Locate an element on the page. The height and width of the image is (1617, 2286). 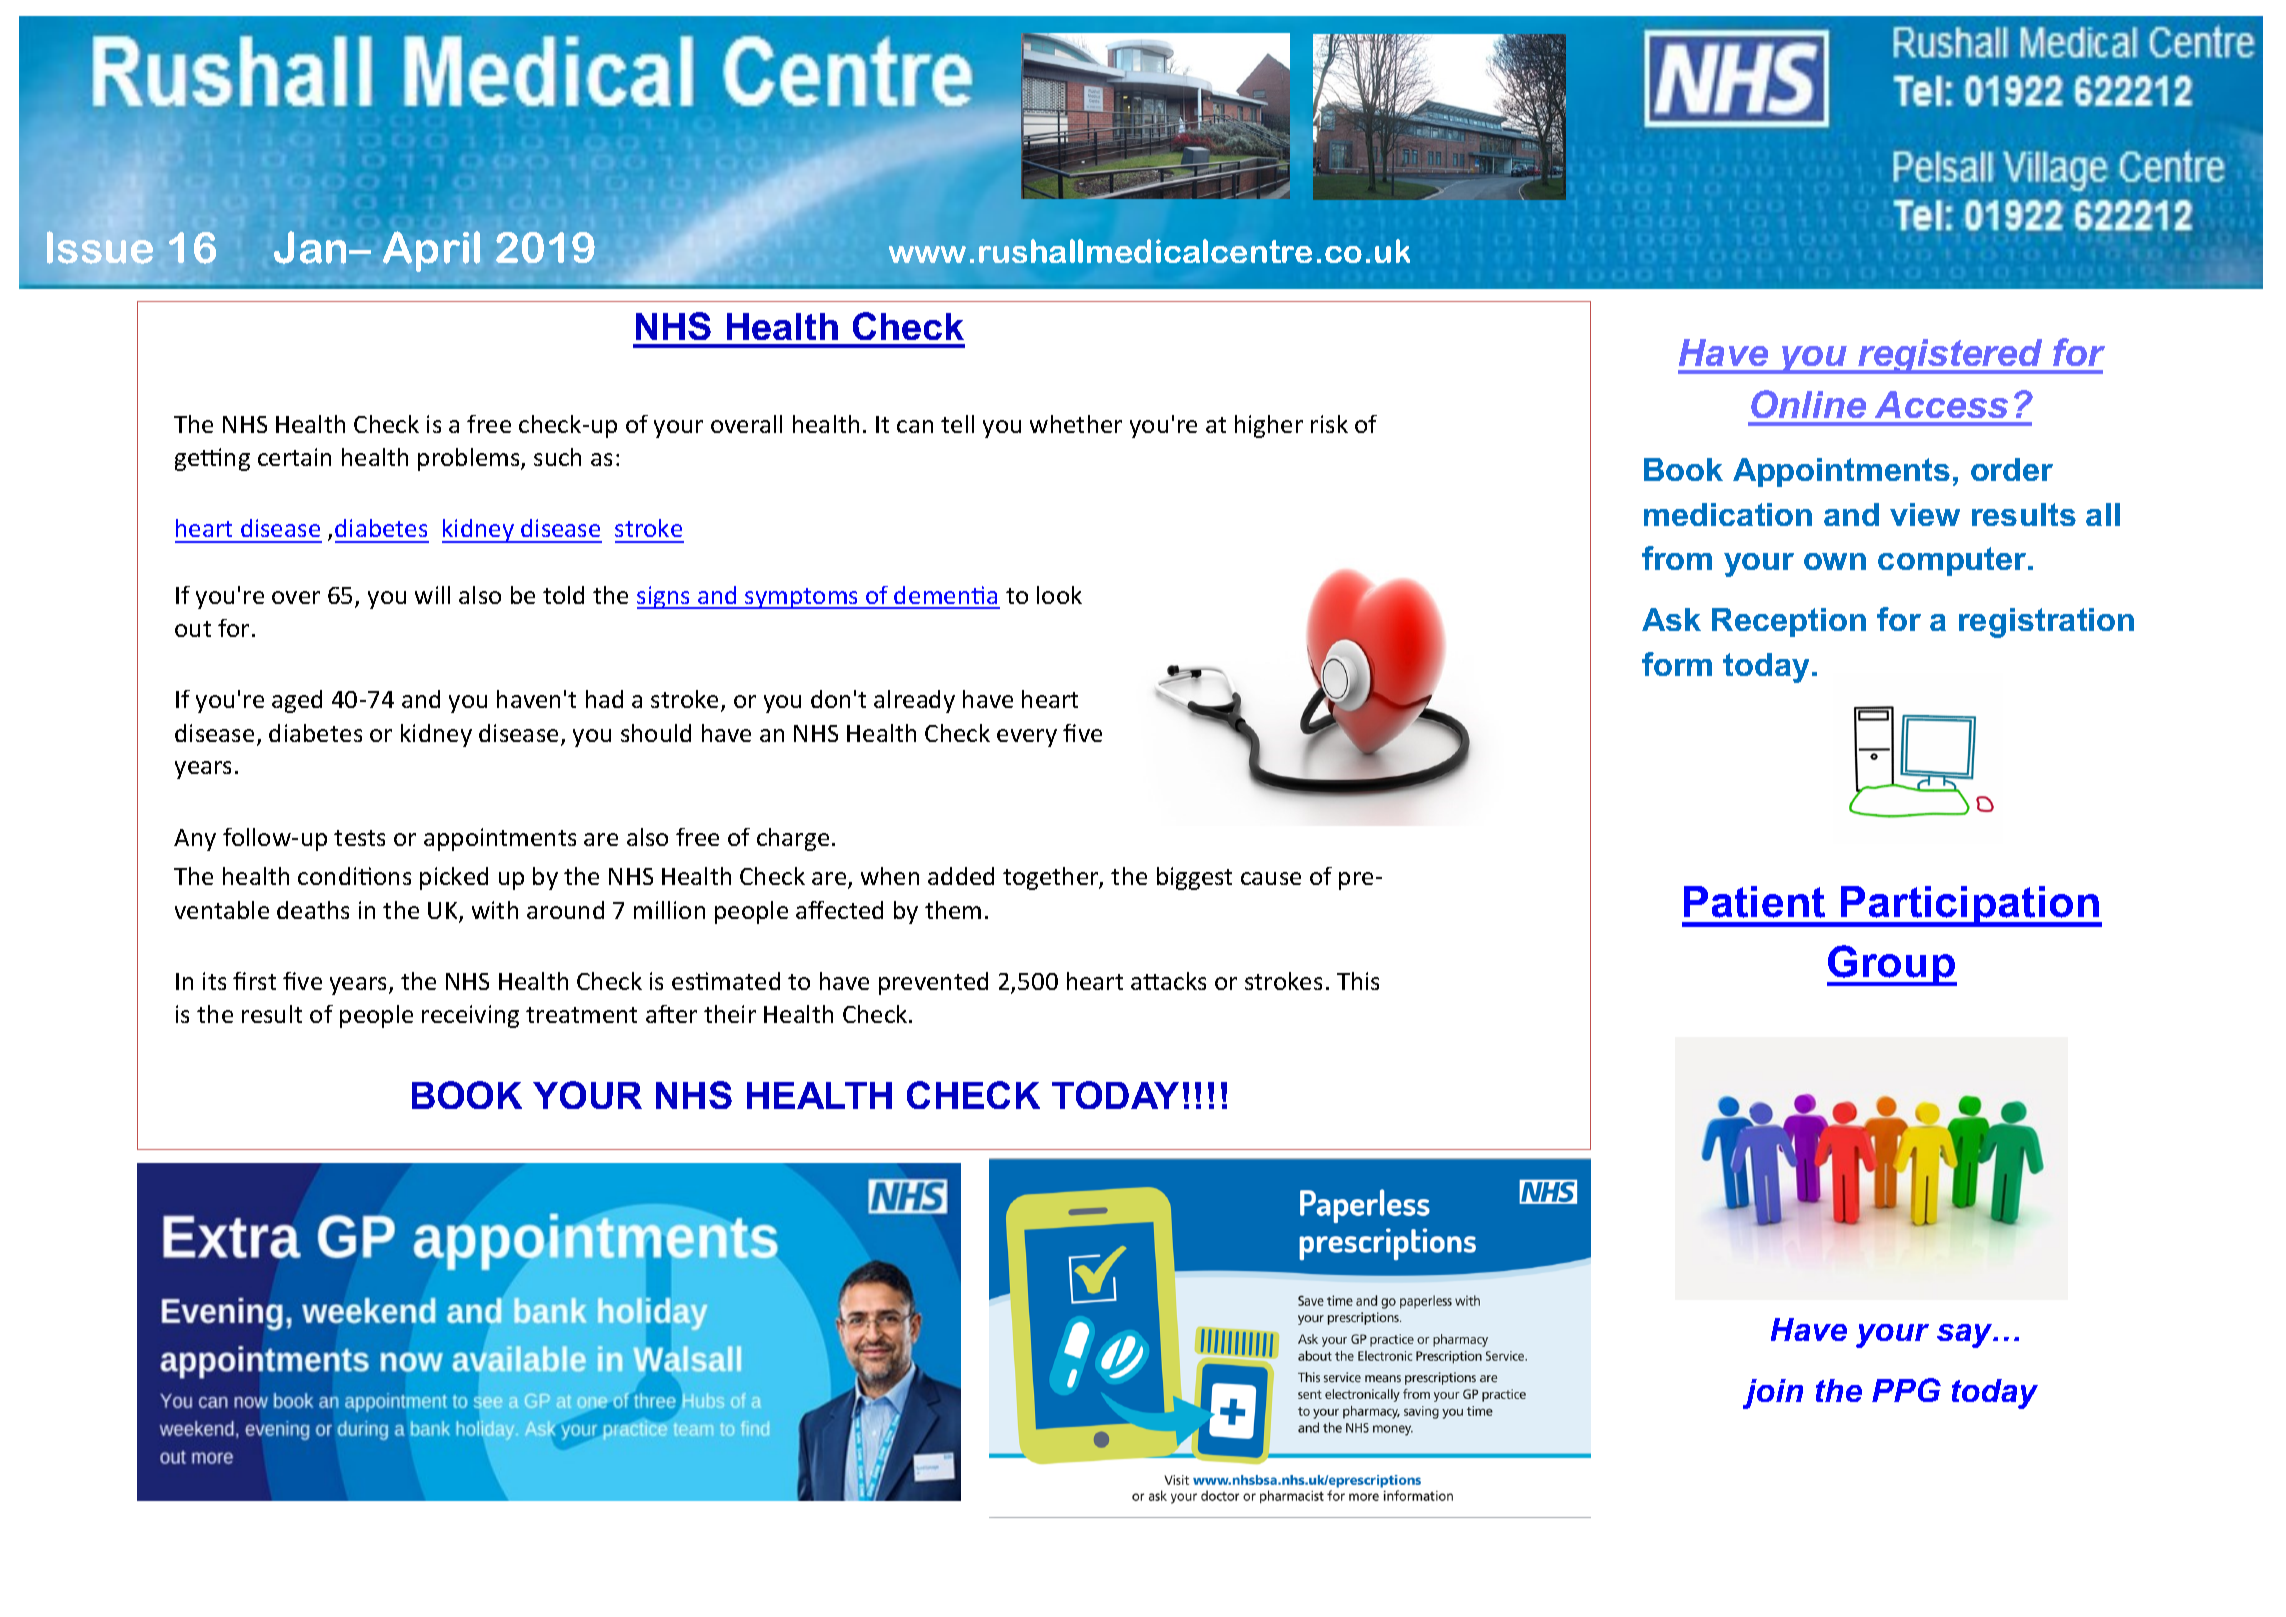
tests is located at coordinates (359, 838).
